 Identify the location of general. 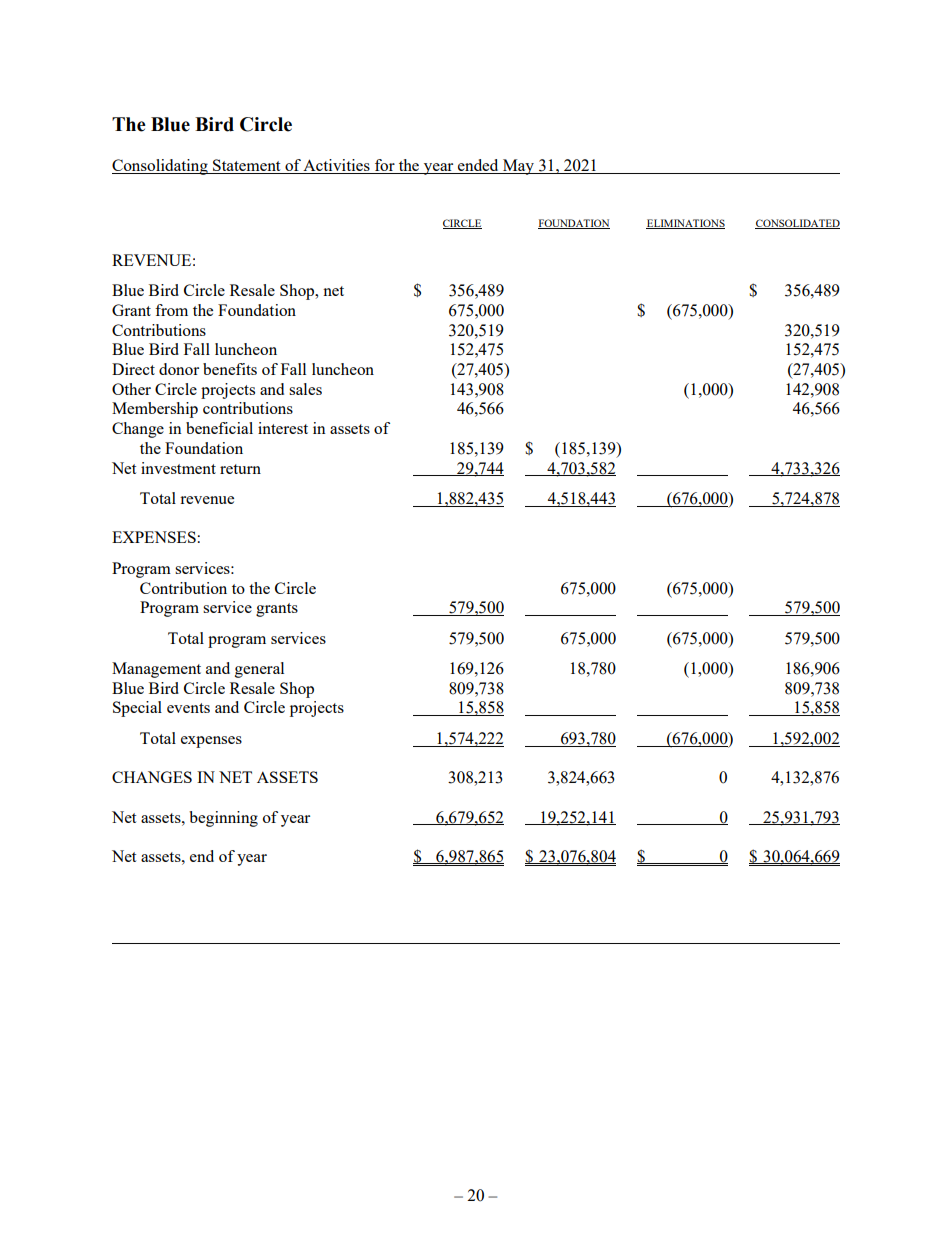
(259, 670).
